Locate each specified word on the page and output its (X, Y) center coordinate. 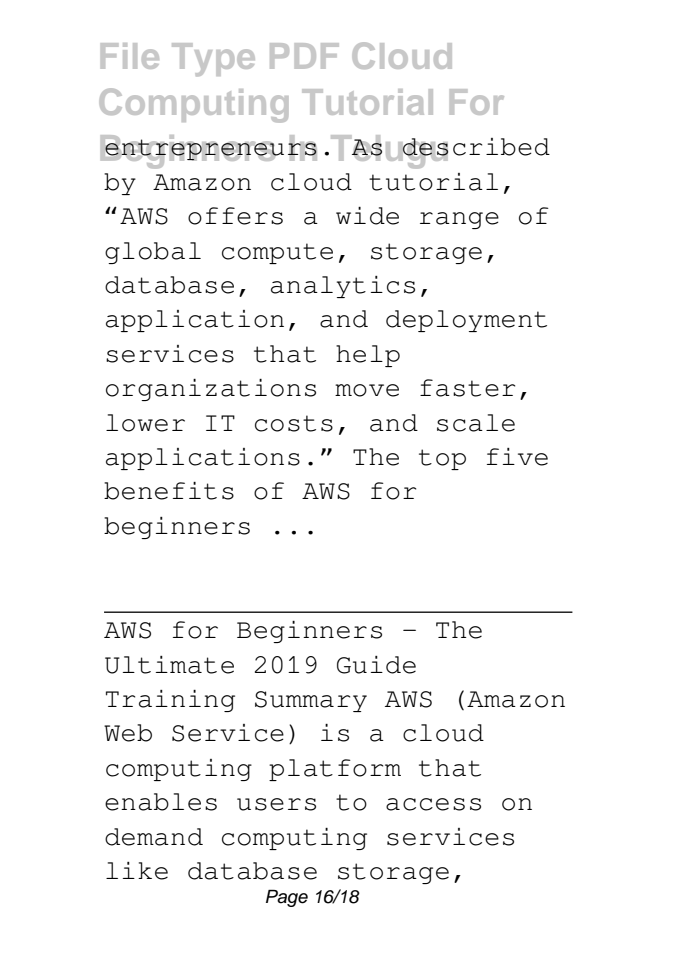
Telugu (388, 152)
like (137, 871)
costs (294, 423)
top (442, 459)
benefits (169, 491)
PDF (304, 56)
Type (213, 59)
